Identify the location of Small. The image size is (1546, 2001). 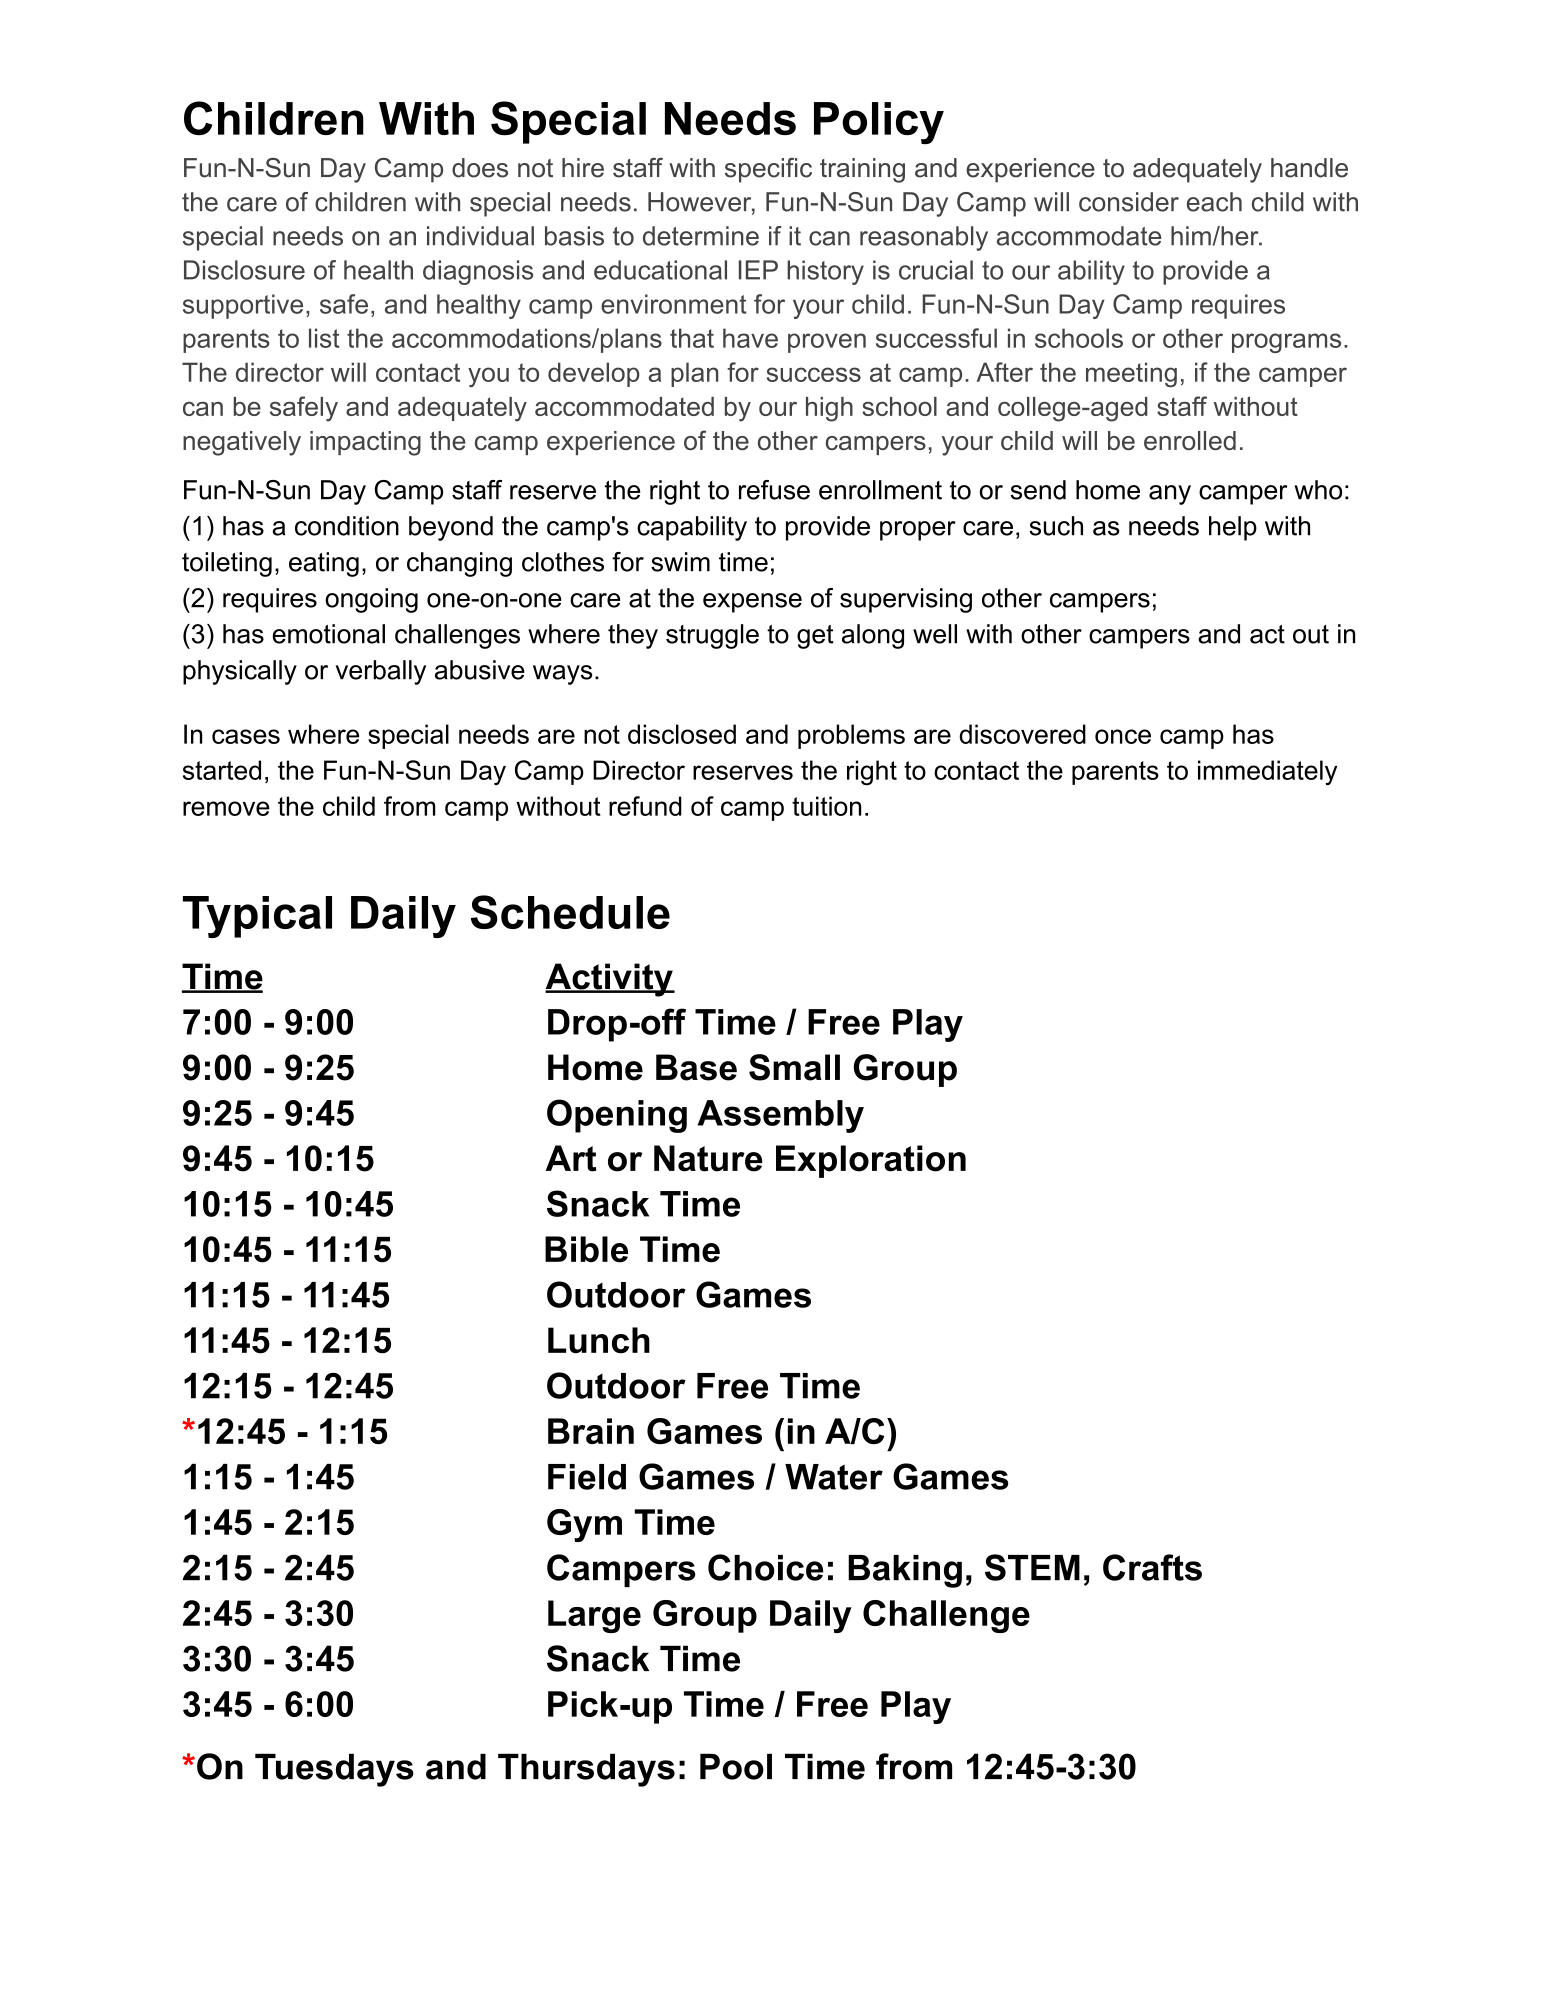
(794, 1067).
